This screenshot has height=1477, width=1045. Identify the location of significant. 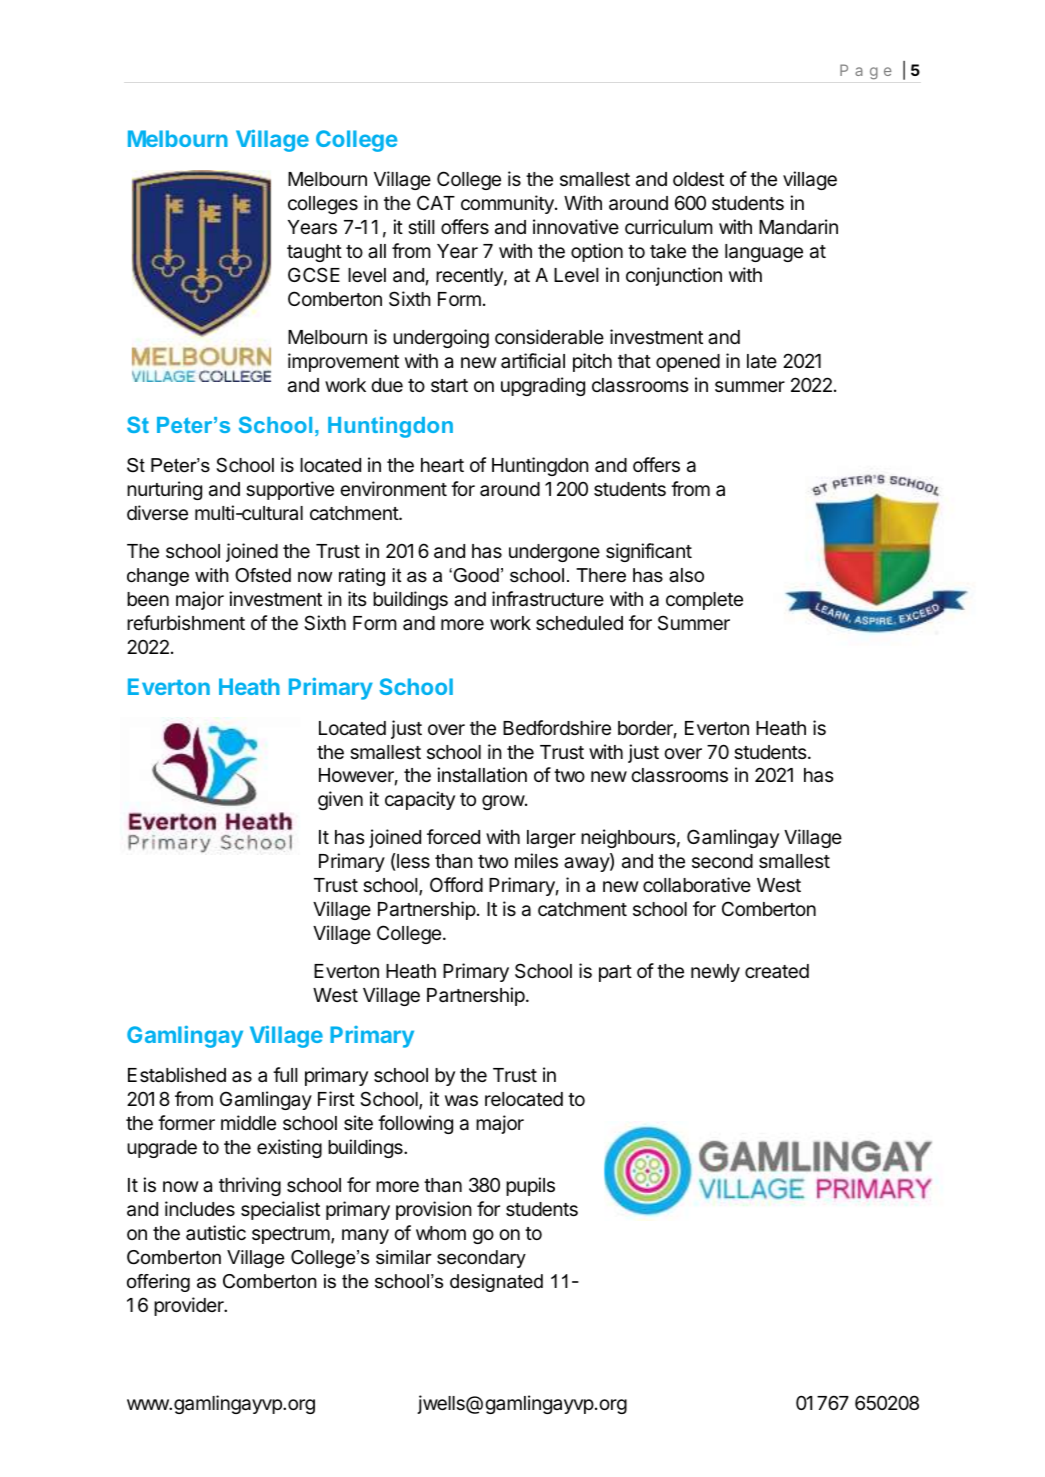
(649, 552).
